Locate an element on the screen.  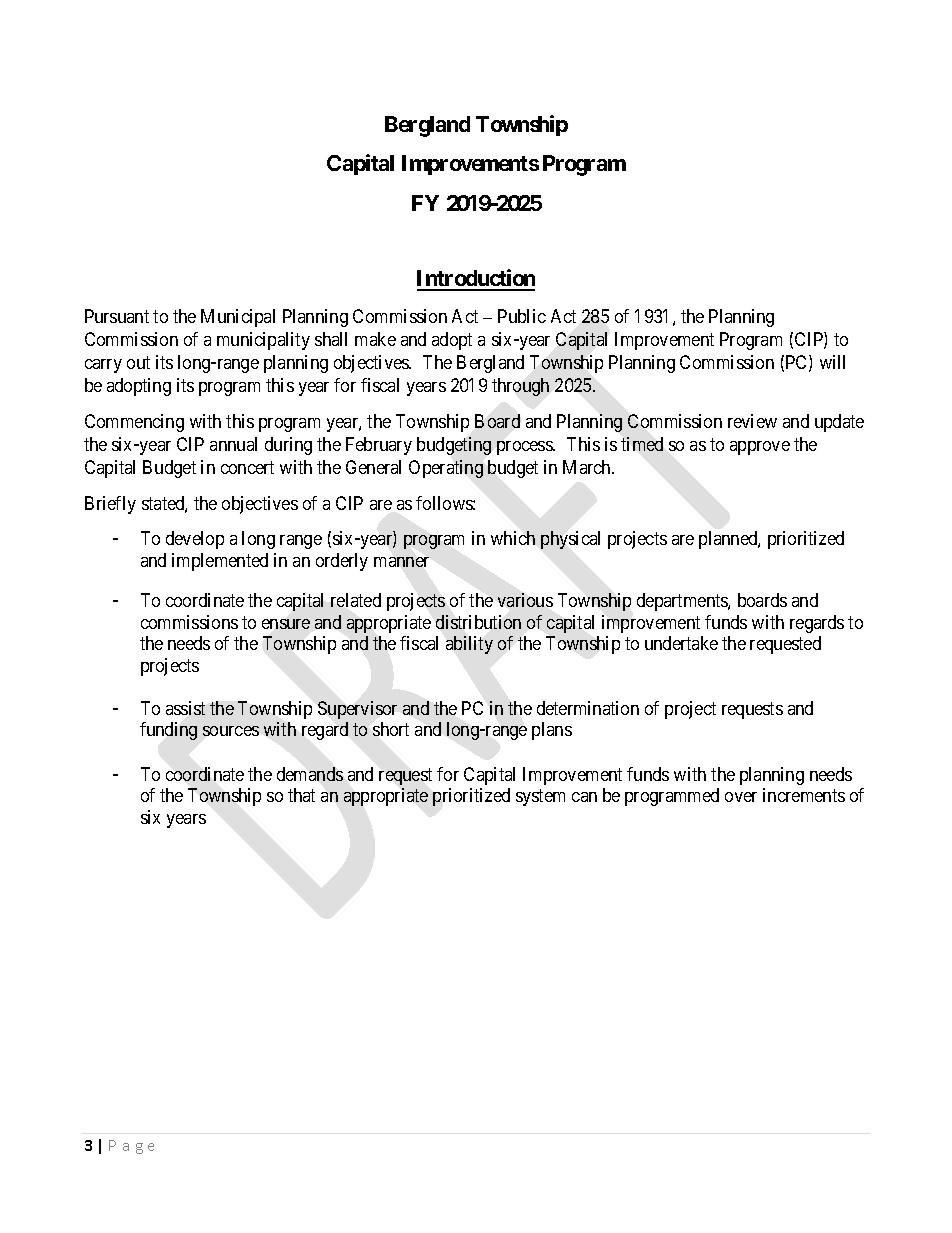
that is located at coordinates (301, 795).
